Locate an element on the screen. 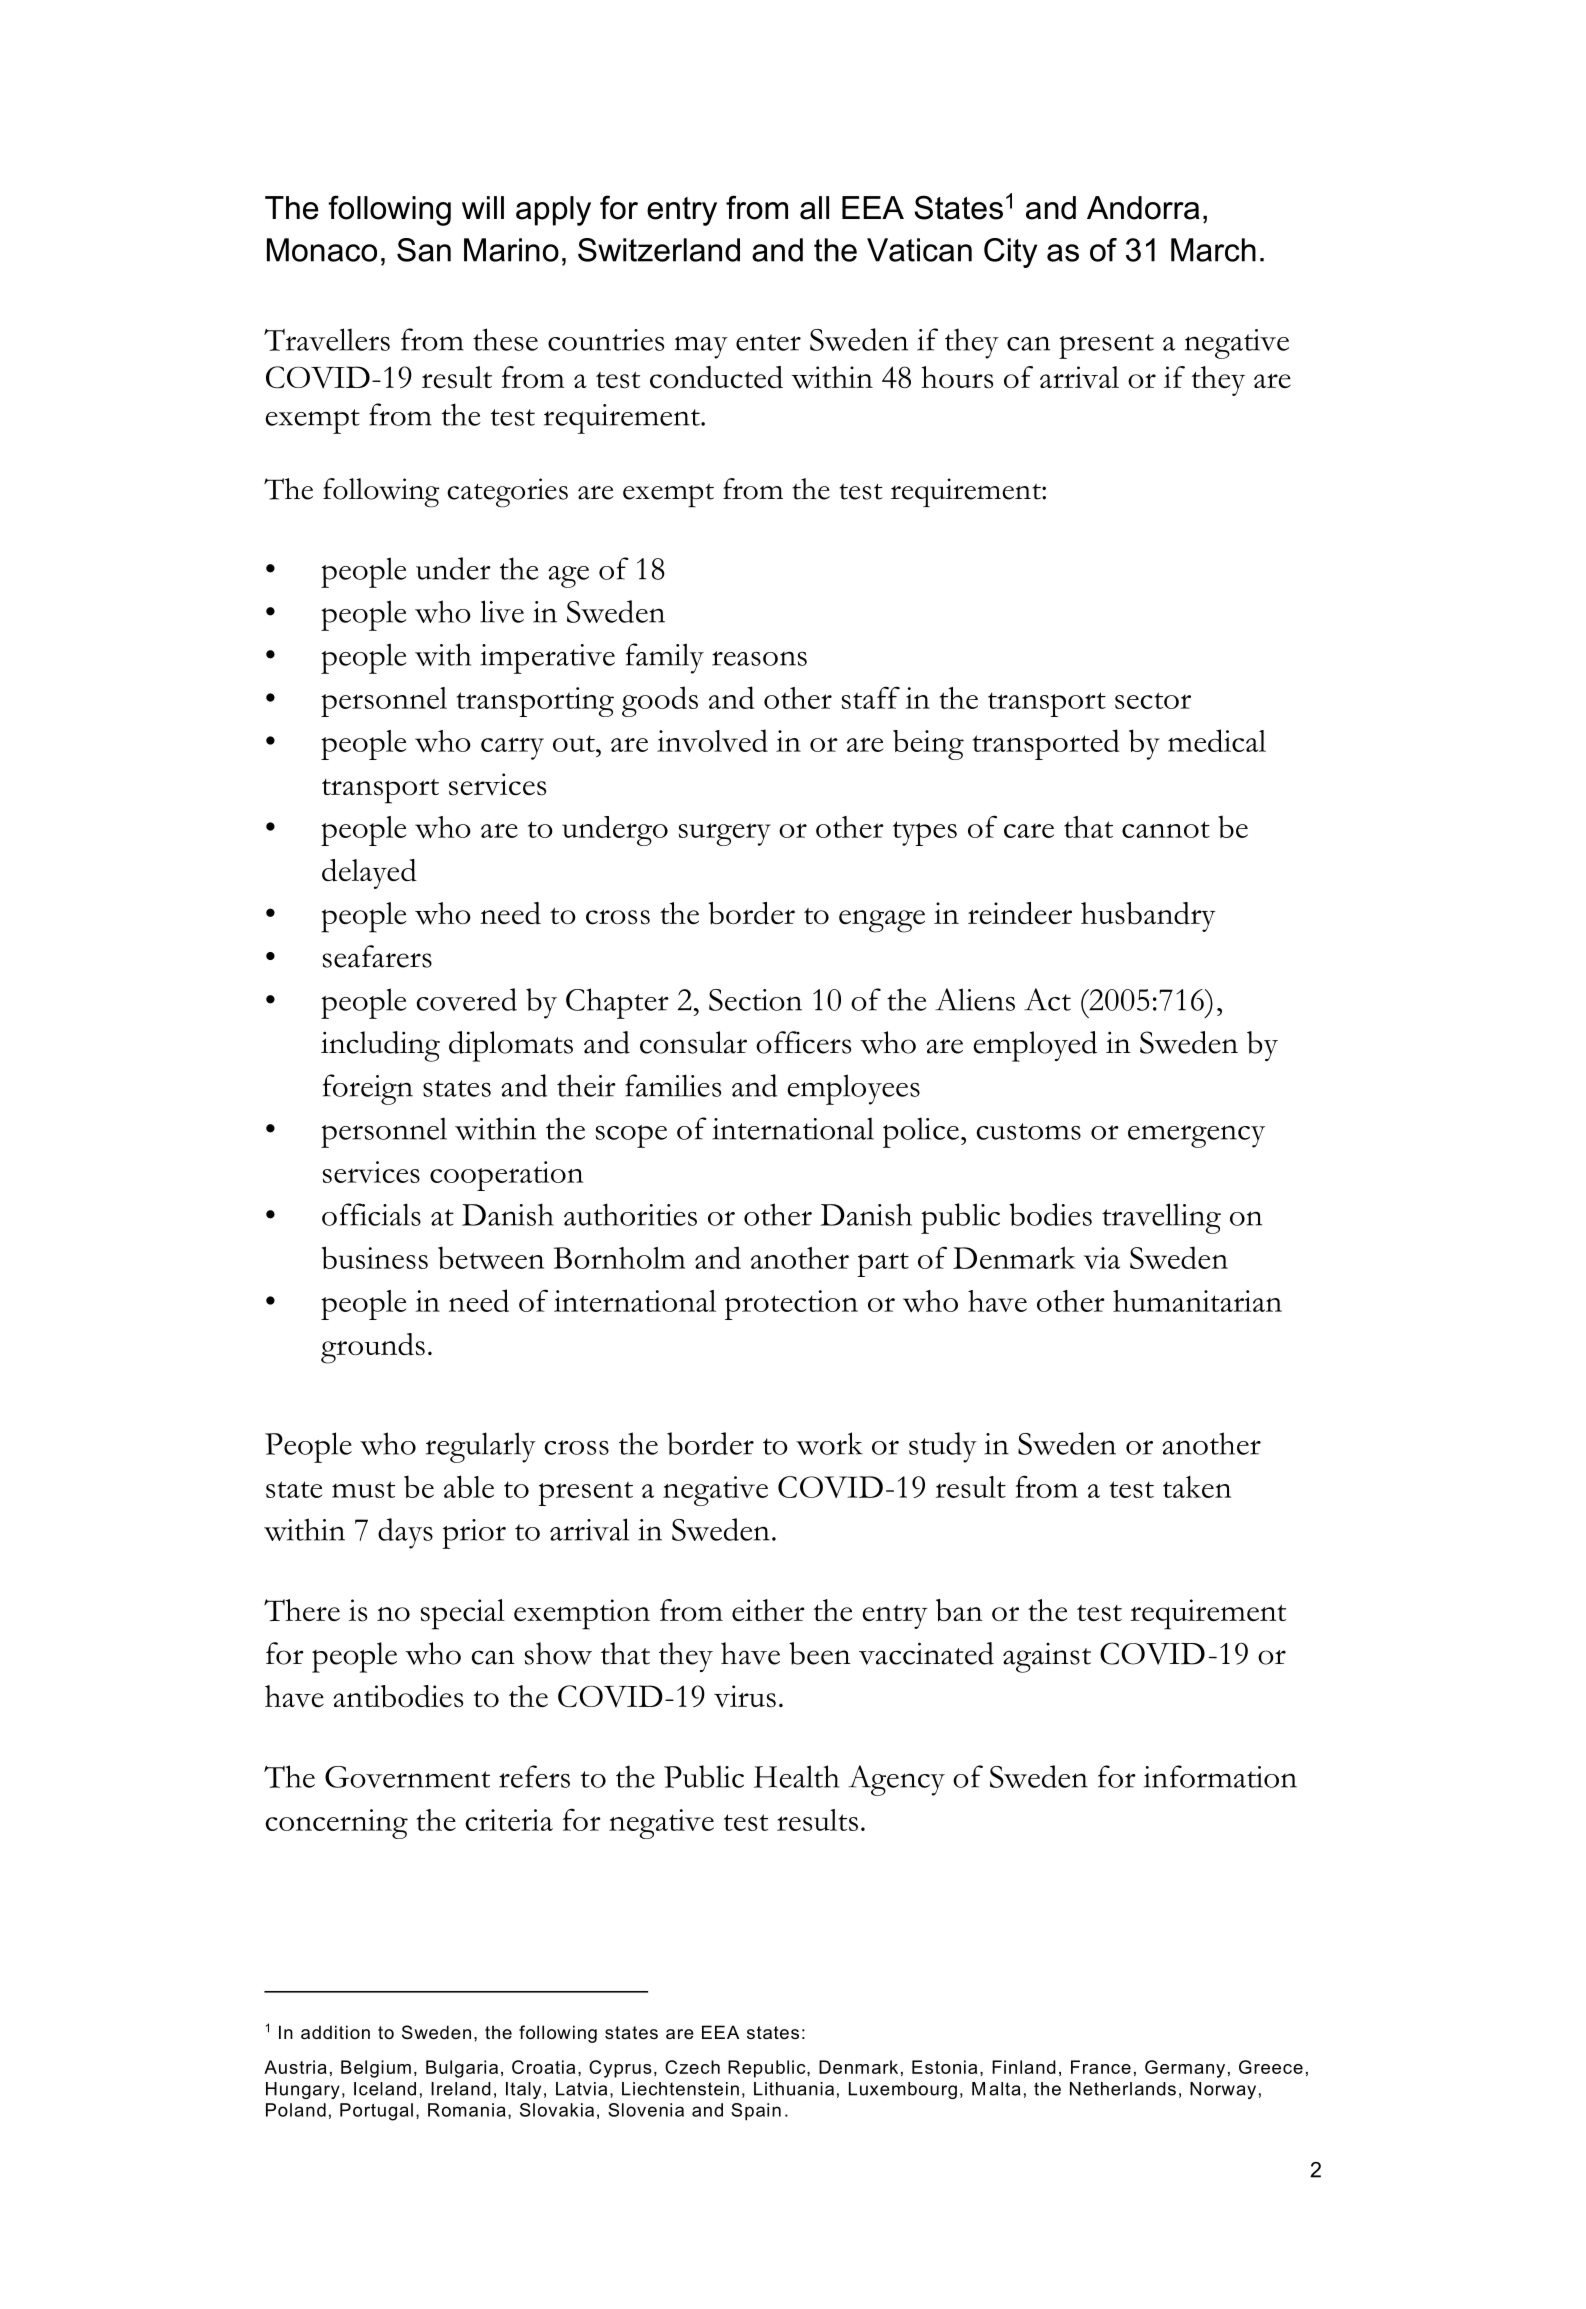  reasons is located at coordinates (759, 658).
